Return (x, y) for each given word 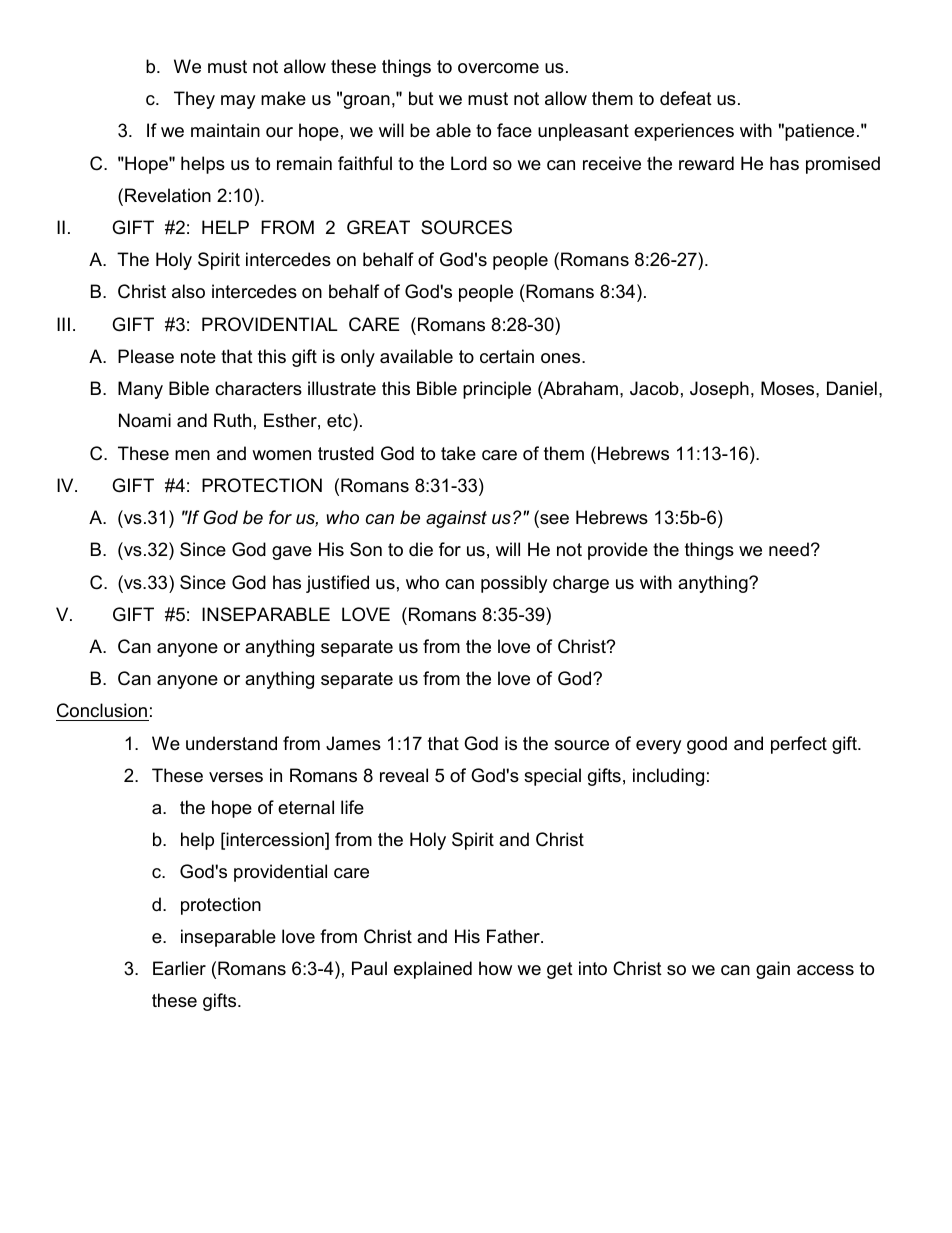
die (421, 549)
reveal (404, 775)
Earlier (179, 968)
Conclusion (102, 712)
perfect (799, 745)
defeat (686, 98)
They (194, 100)
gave (292, 553)
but (421, 98)
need (789, 549)
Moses (789, 388)
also (188, 291)
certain (507, 356)
